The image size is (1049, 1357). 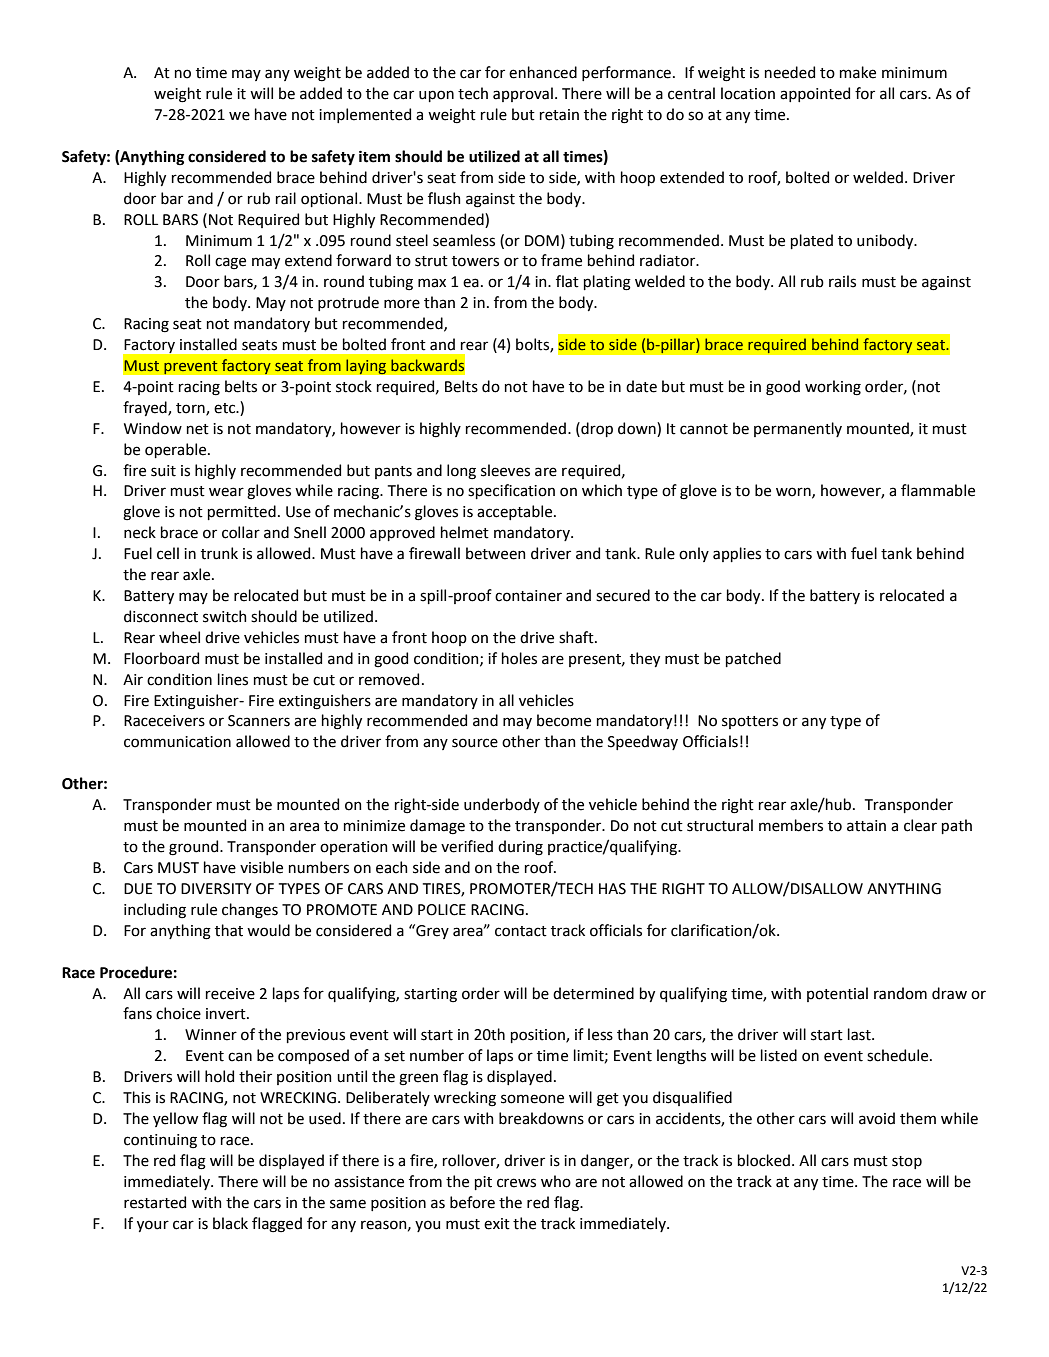 I want to click on retain, so click(x=559, y=115).
